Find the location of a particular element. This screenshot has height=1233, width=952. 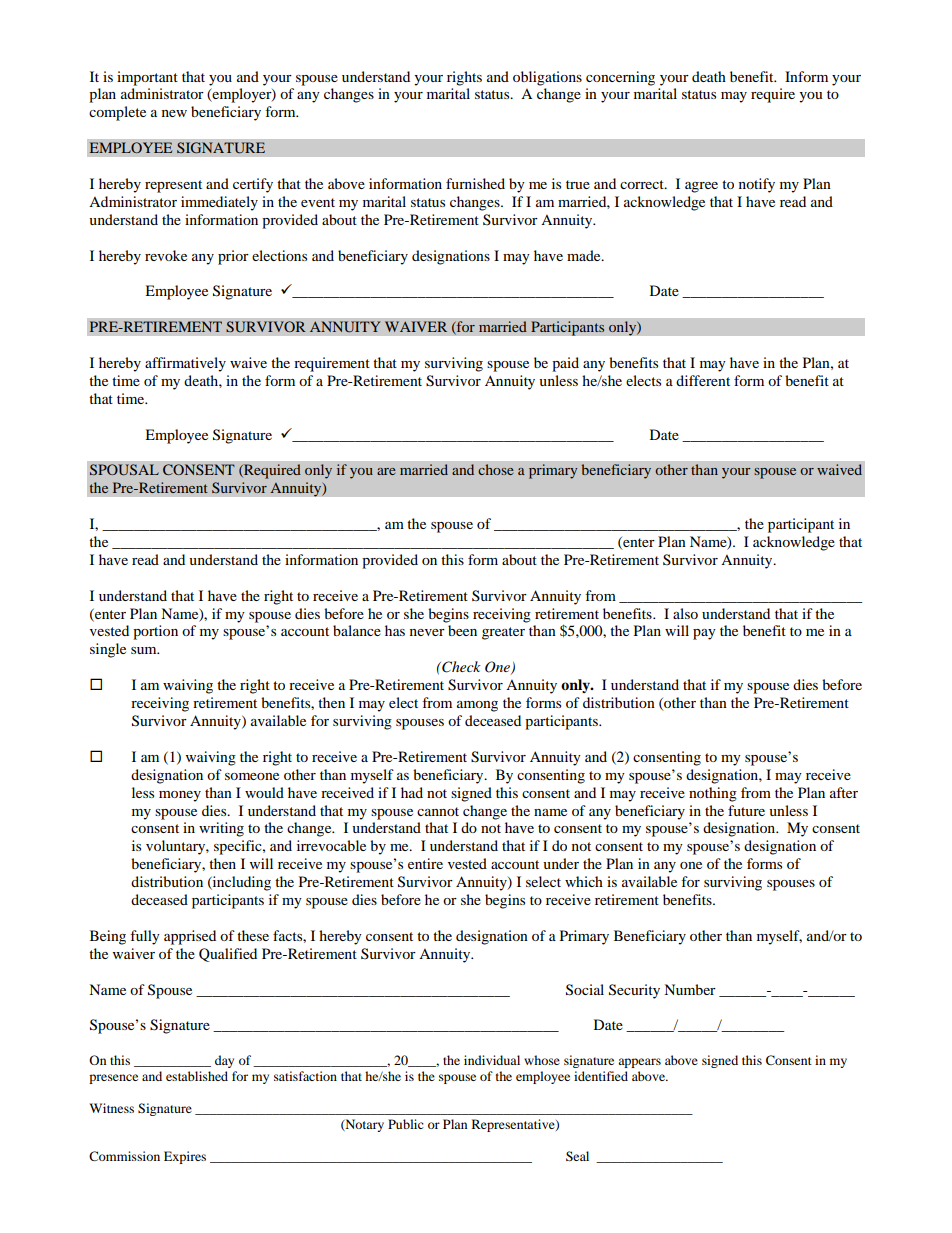

portion is located at coordinates (155, 632).
